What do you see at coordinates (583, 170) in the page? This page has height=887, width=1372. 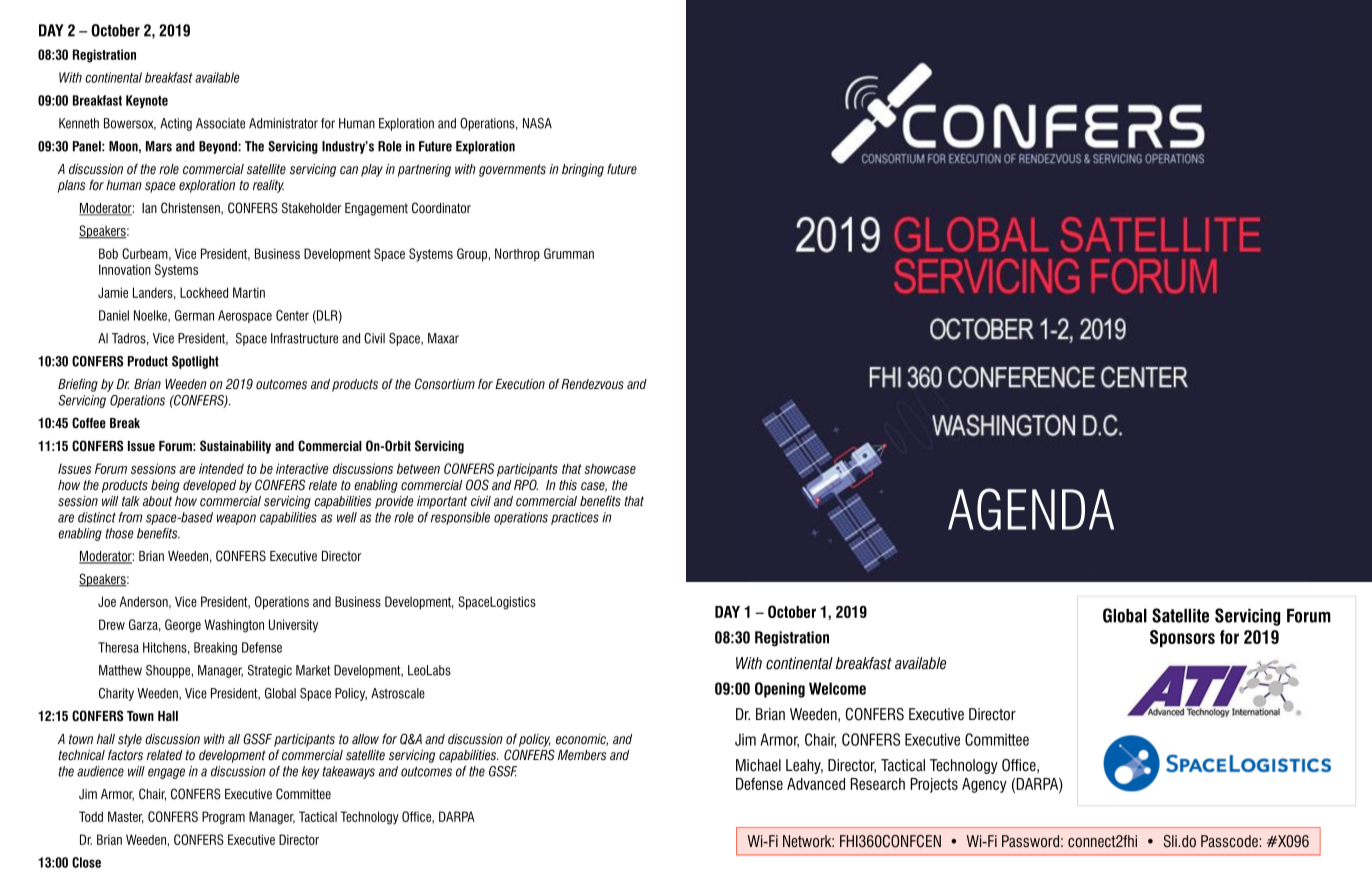 I see `bringing` at bounding box center [583, 170].
